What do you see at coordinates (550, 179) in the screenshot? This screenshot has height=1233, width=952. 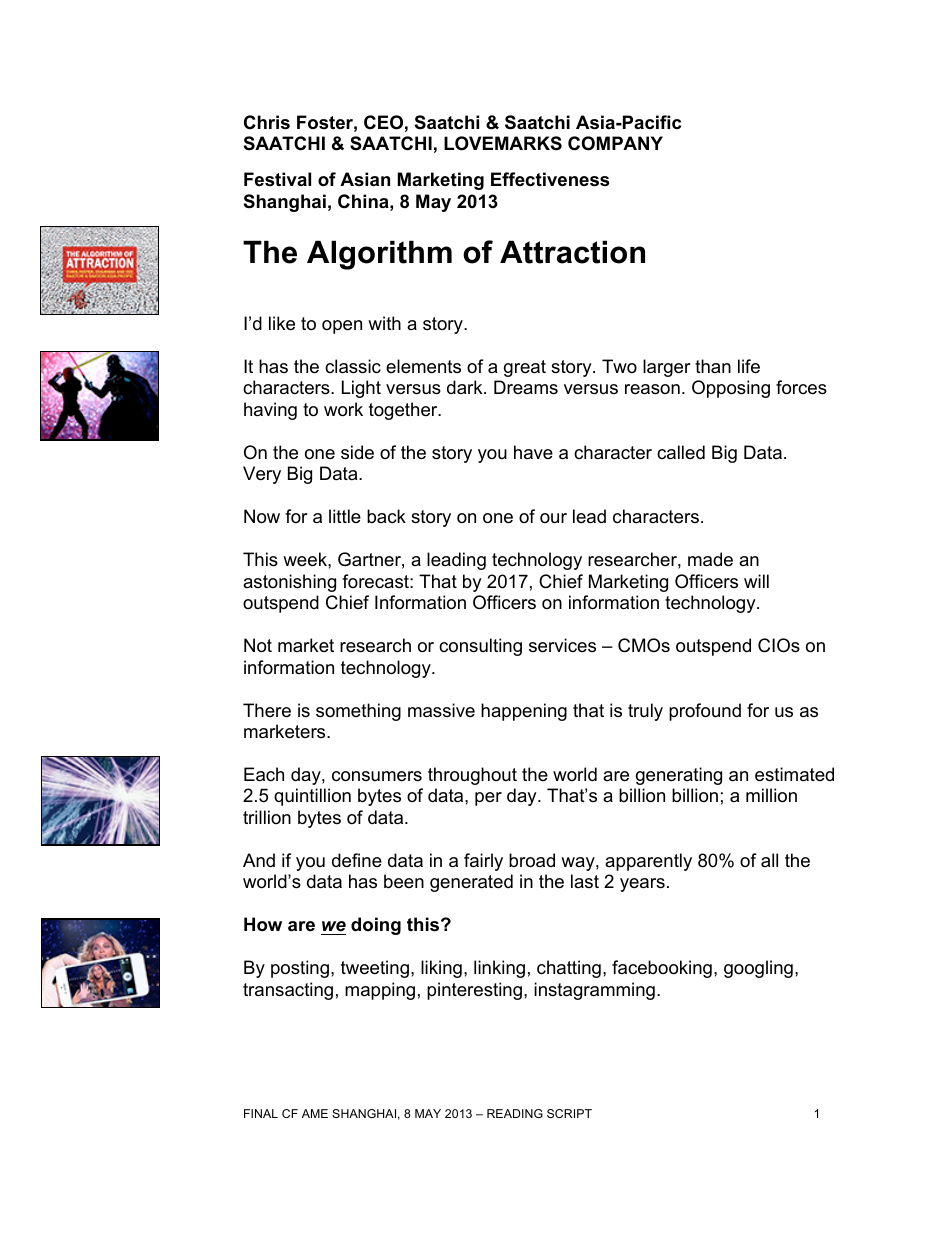 I see `Effectiveness` at bounding box center [550, 179].
